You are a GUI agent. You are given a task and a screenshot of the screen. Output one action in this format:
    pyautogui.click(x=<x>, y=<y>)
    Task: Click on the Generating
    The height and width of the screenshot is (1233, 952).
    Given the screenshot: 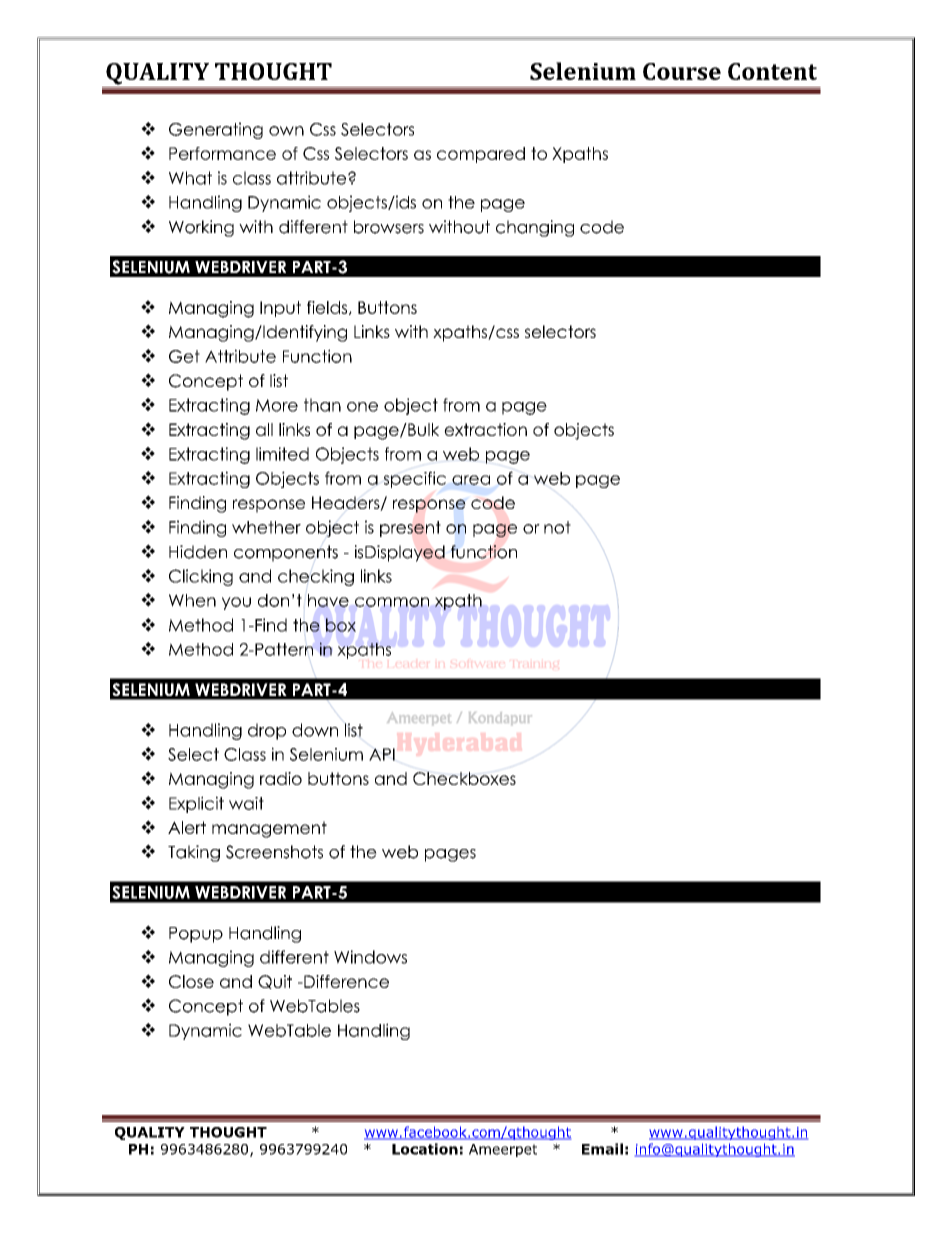 What is the action you would take?
    pyautogui.click(x=216, y=130)
